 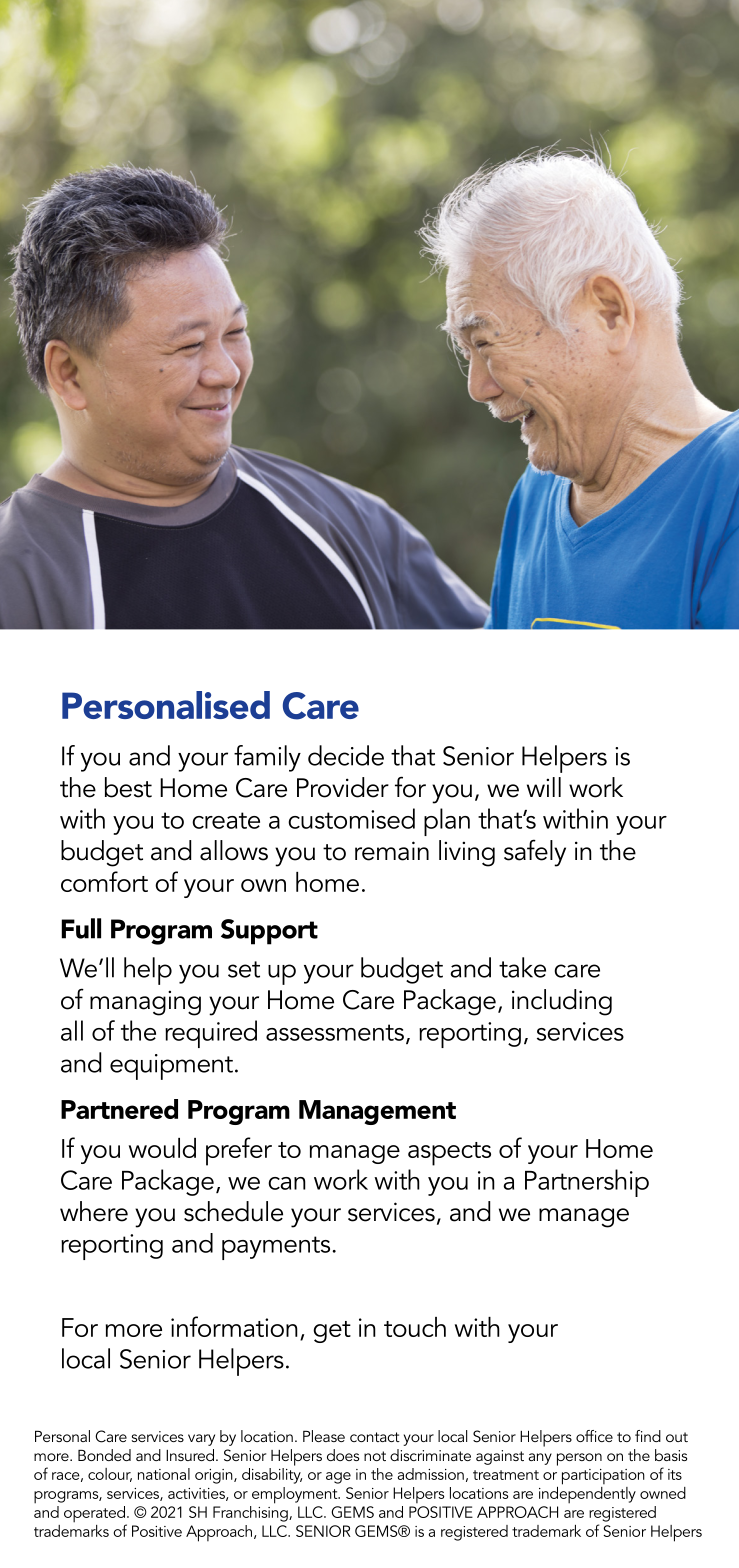 I want to click on managing, so click(x=145, y=1003).
